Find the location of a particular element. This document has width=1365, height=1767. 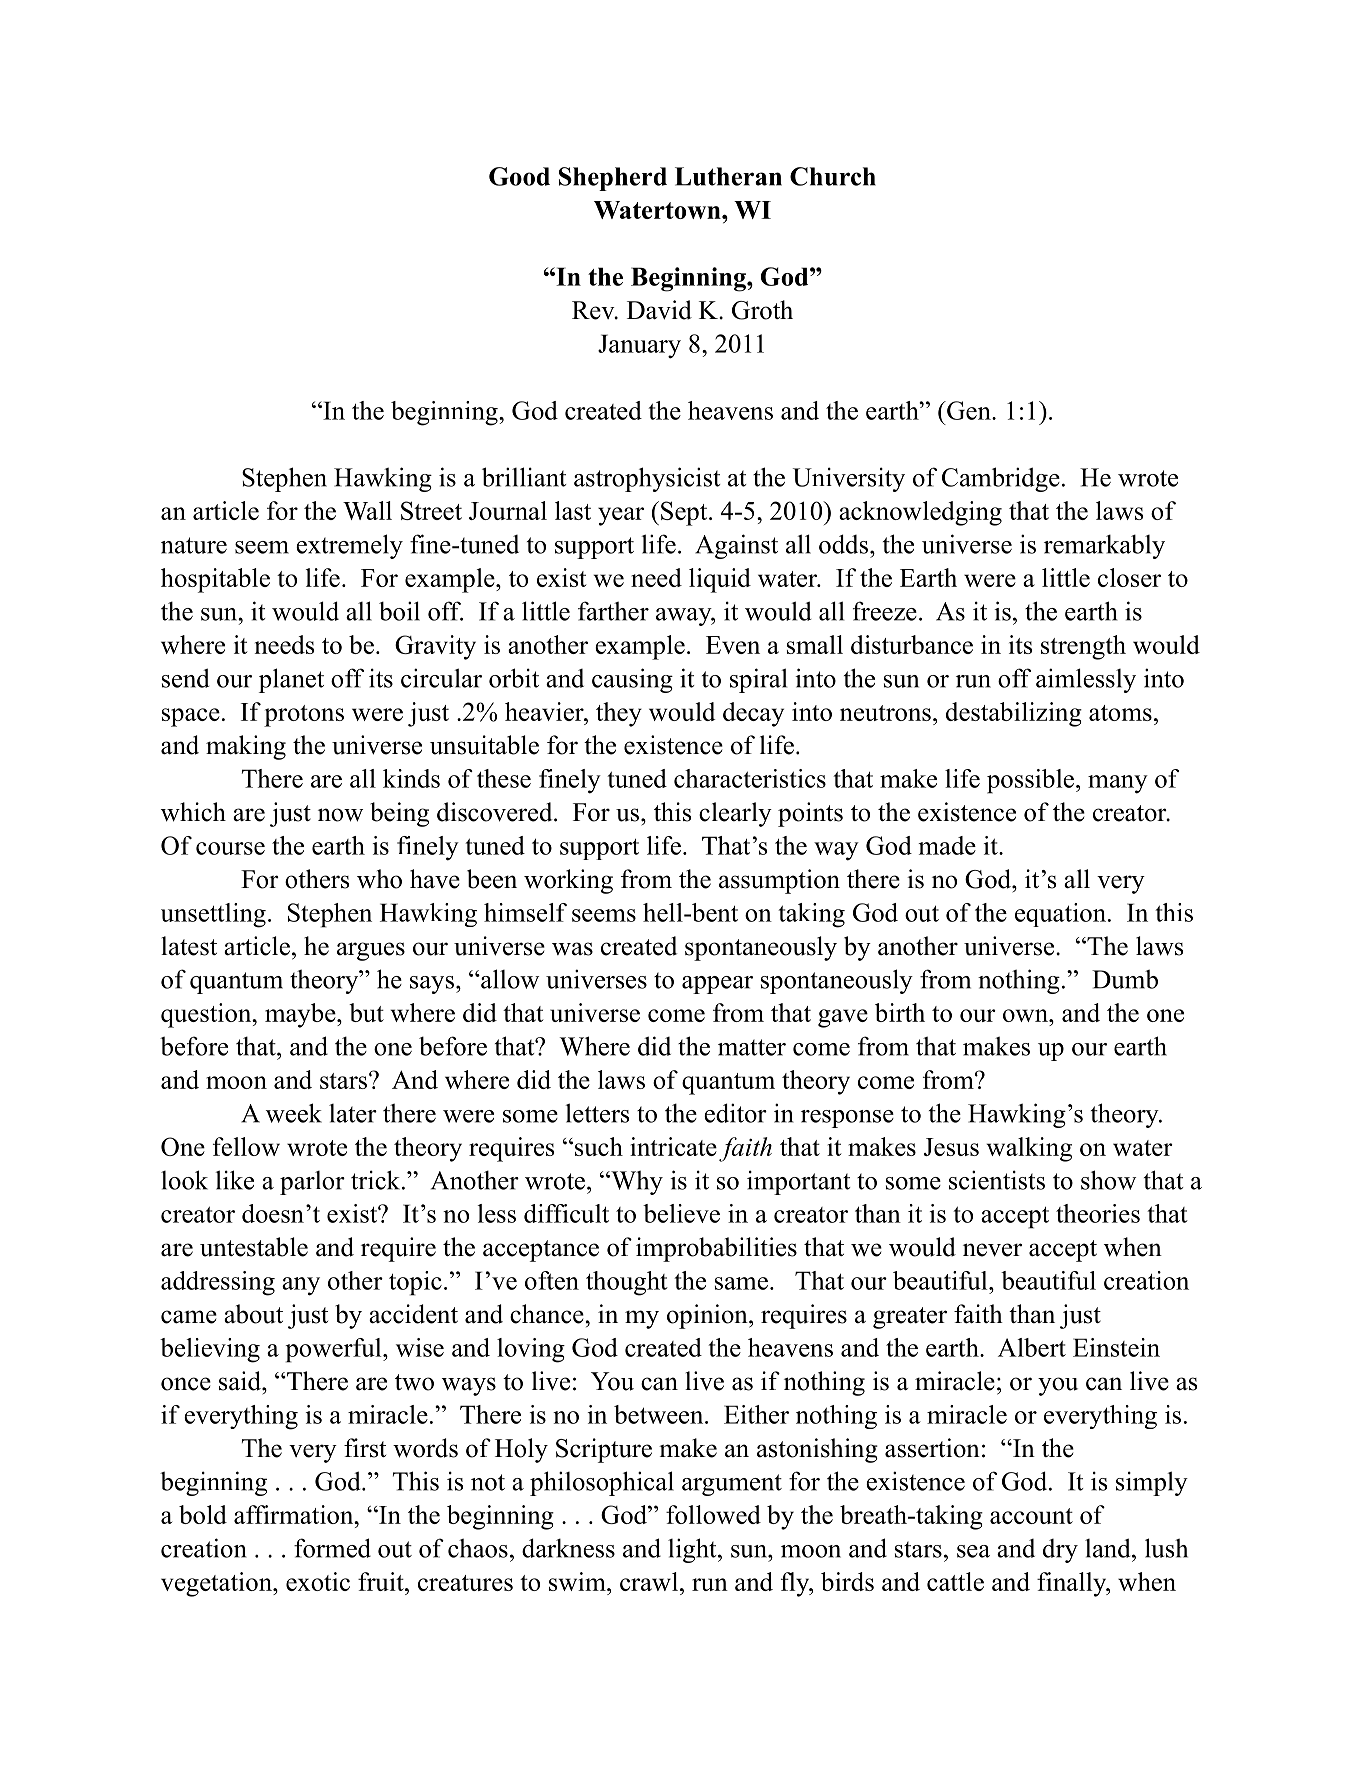

never is located at coordinates (992, 1250).
